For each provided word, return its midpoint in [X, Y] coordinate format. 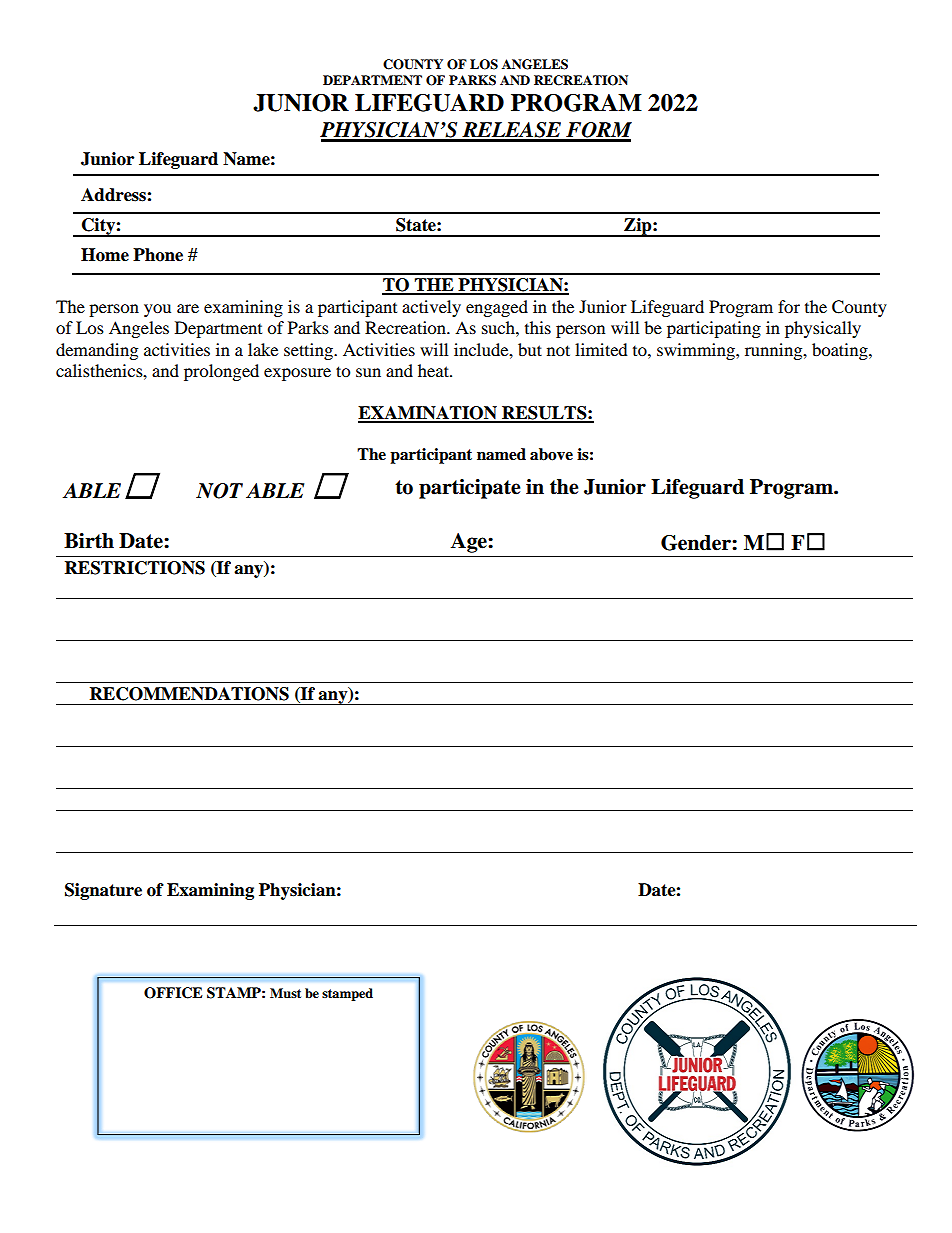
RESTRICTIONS [135, 568]
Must [285, 993]
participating [714, 329]
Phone [158, 255]
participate [470, 489]
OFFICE [173, 993]
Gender [697, 543]
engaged [497, 308]
